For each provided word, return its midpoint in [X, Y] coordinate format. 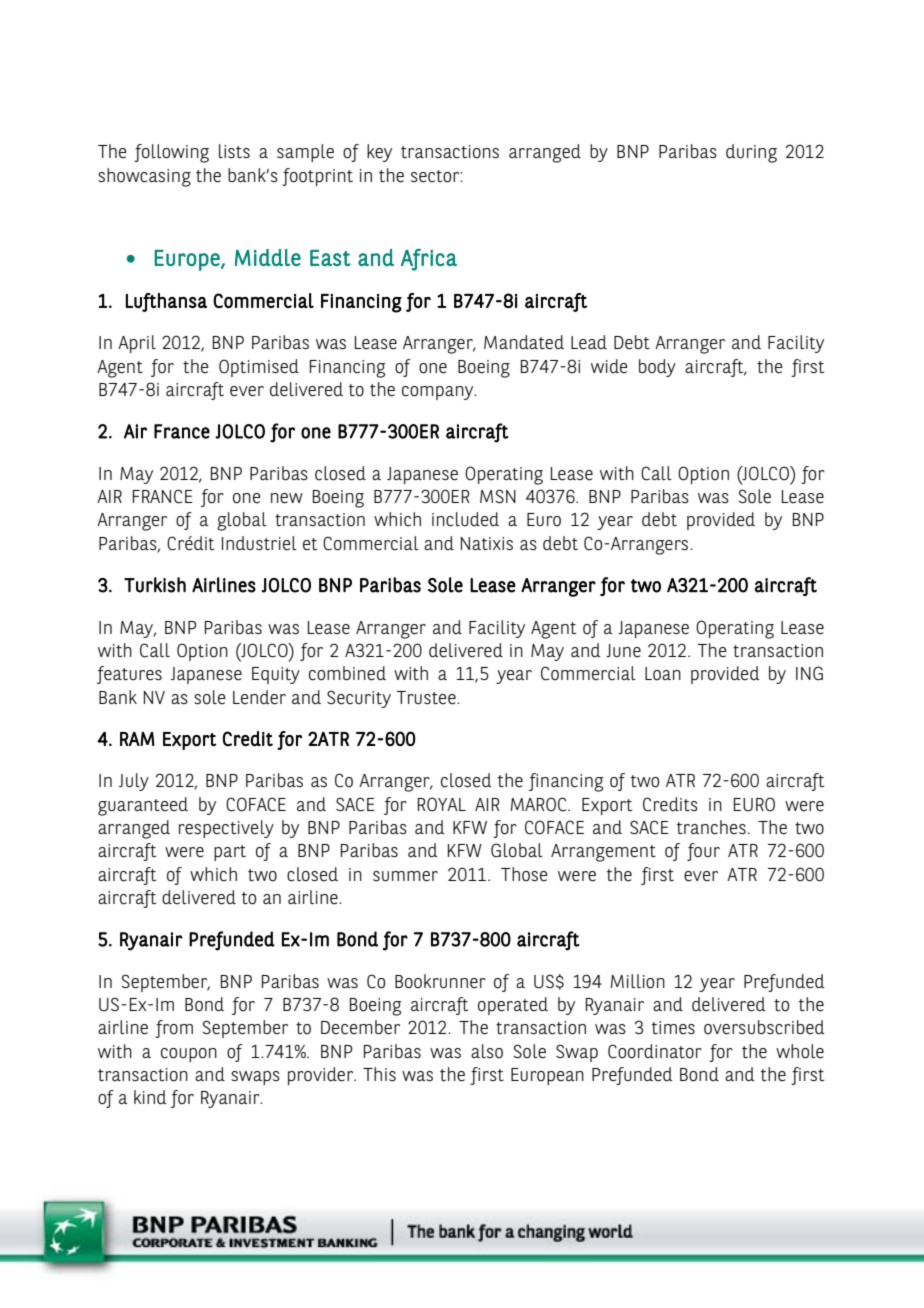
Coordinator [655, 1051]
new [287, 498]
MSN [498, 496]
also [487, 1051]
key [379, 153]
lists [234, 151]
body [657, 368]
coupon [189, 1055]
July [134, 782]
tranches [711, 827]
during [751, 153]
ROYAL [442, 804]
